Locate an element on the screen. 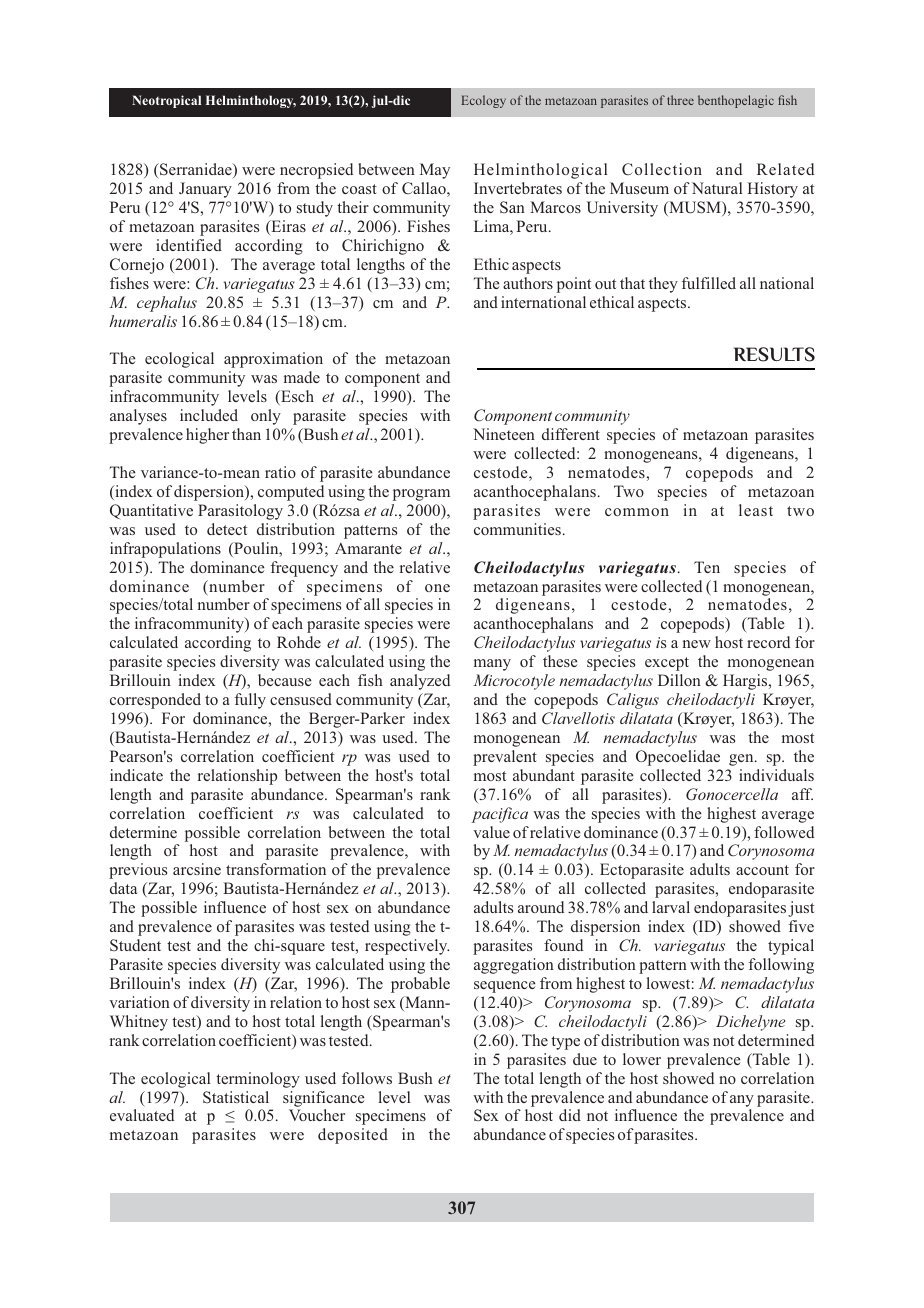 The width and height of the screenshot is (924, 1308). new is located at coordinates (697, 644).
